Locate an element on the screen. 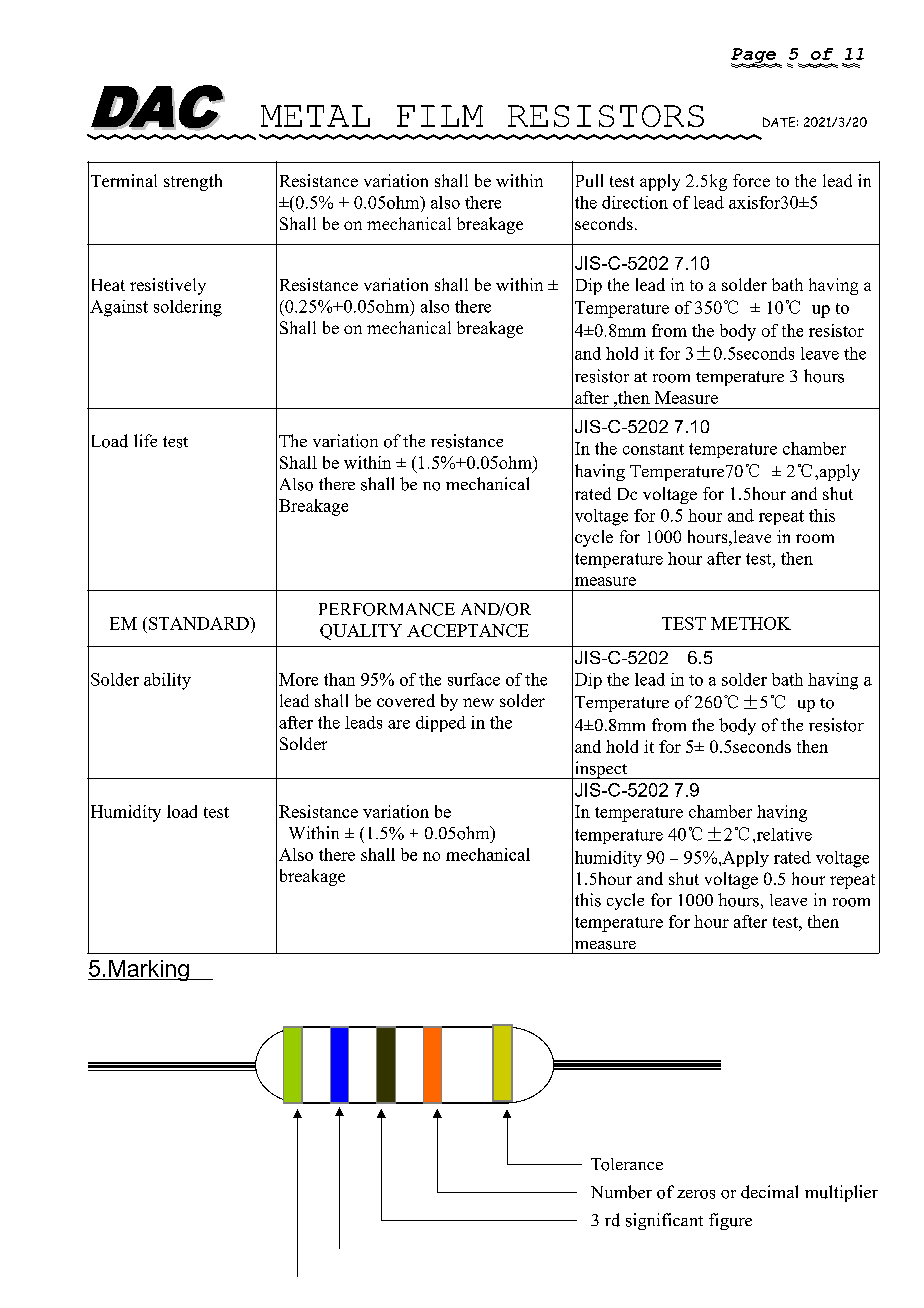  Number is located at coordinates (621, 1192).
